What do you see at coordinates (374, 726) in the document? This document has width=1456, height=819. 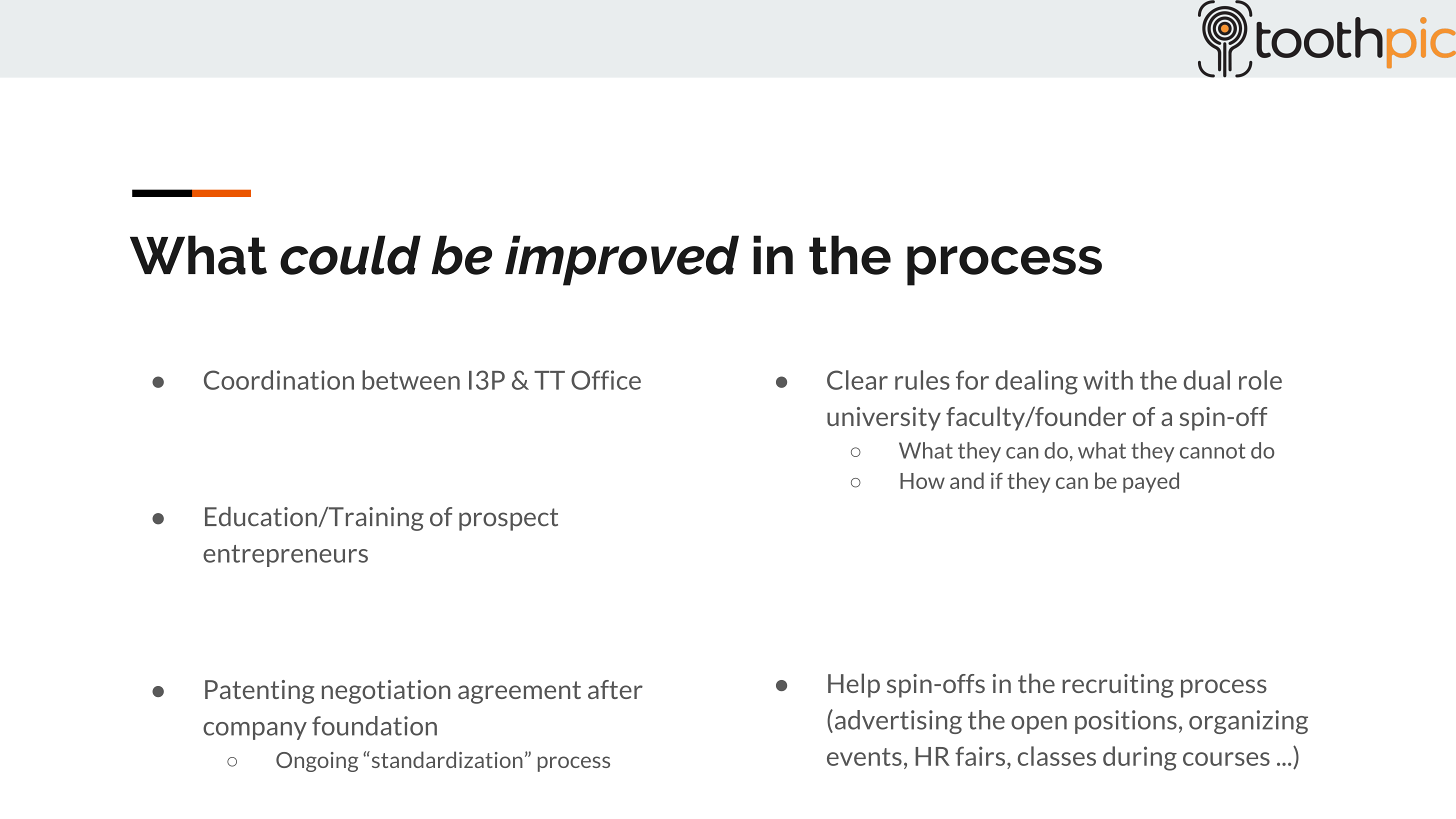 I see `foundation` at bounding box center [374, 726].
